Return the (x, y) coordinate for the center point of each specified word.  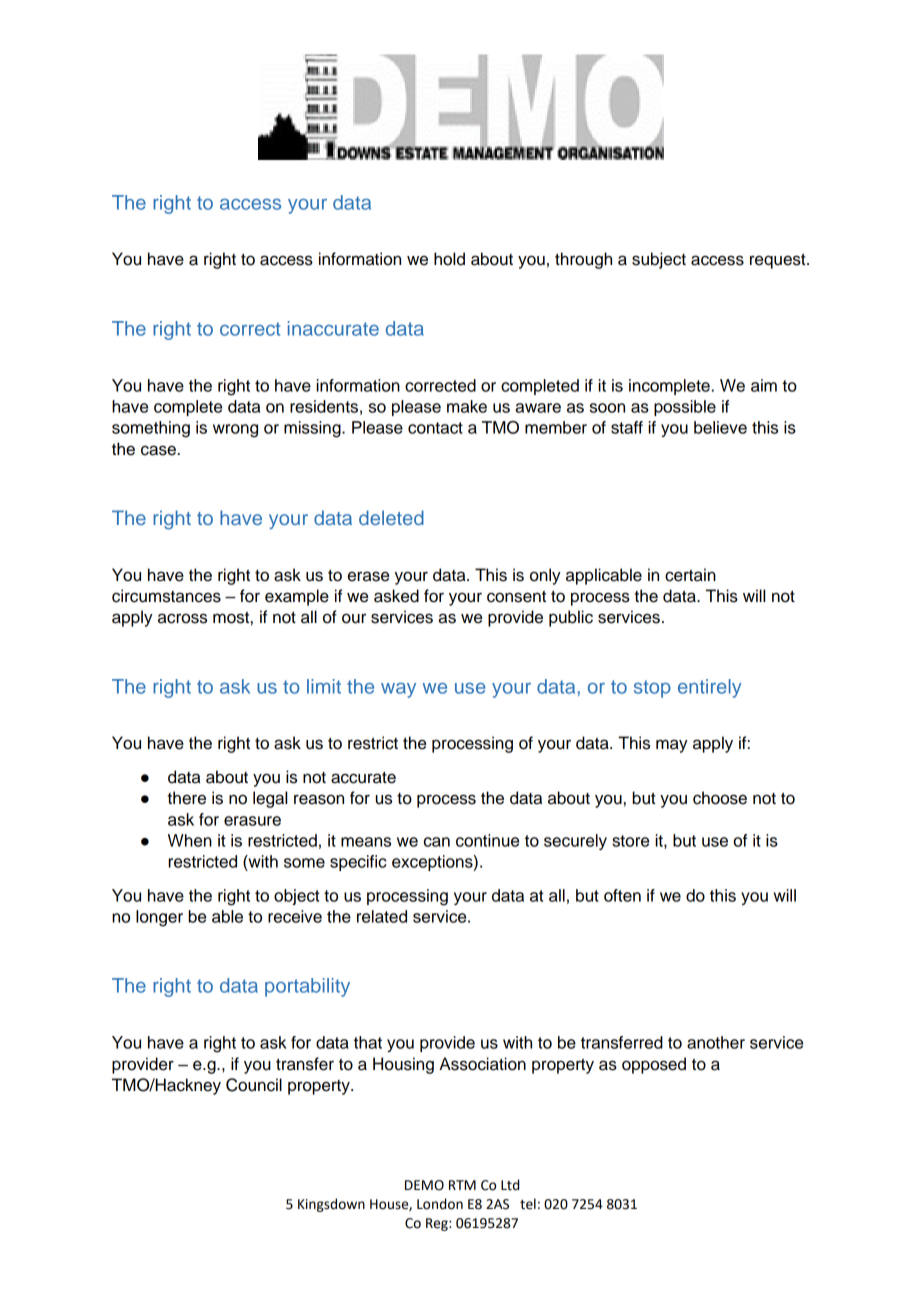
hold (449, 259)
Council (254, 1085)
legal (270, 799)
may (672, 746)
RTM (462, 1185)
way (398, 690)
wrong (235, 431)
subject (659, 260)
